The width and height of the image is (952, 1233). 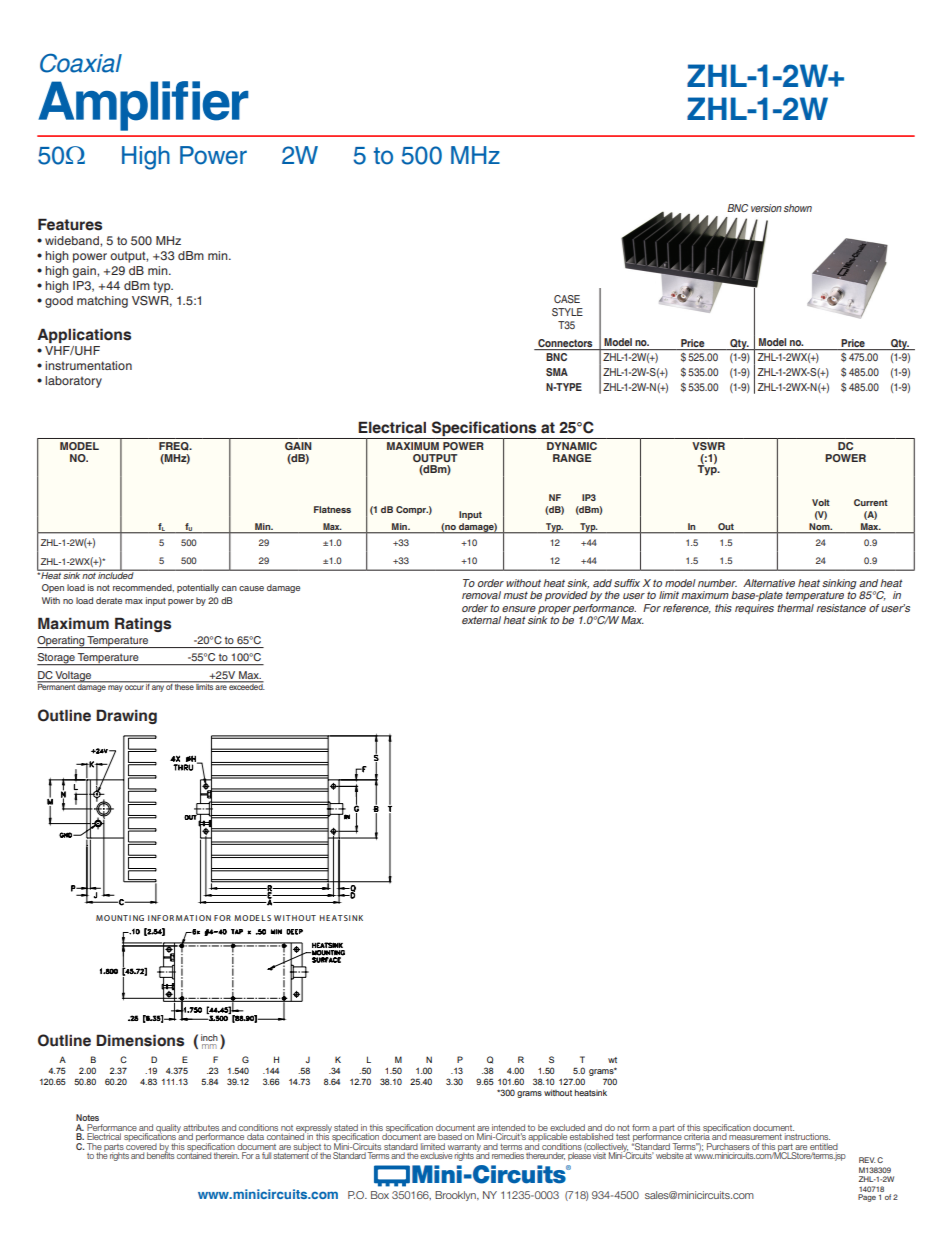 I want to click on CASE, so click(x=567, y=299).
